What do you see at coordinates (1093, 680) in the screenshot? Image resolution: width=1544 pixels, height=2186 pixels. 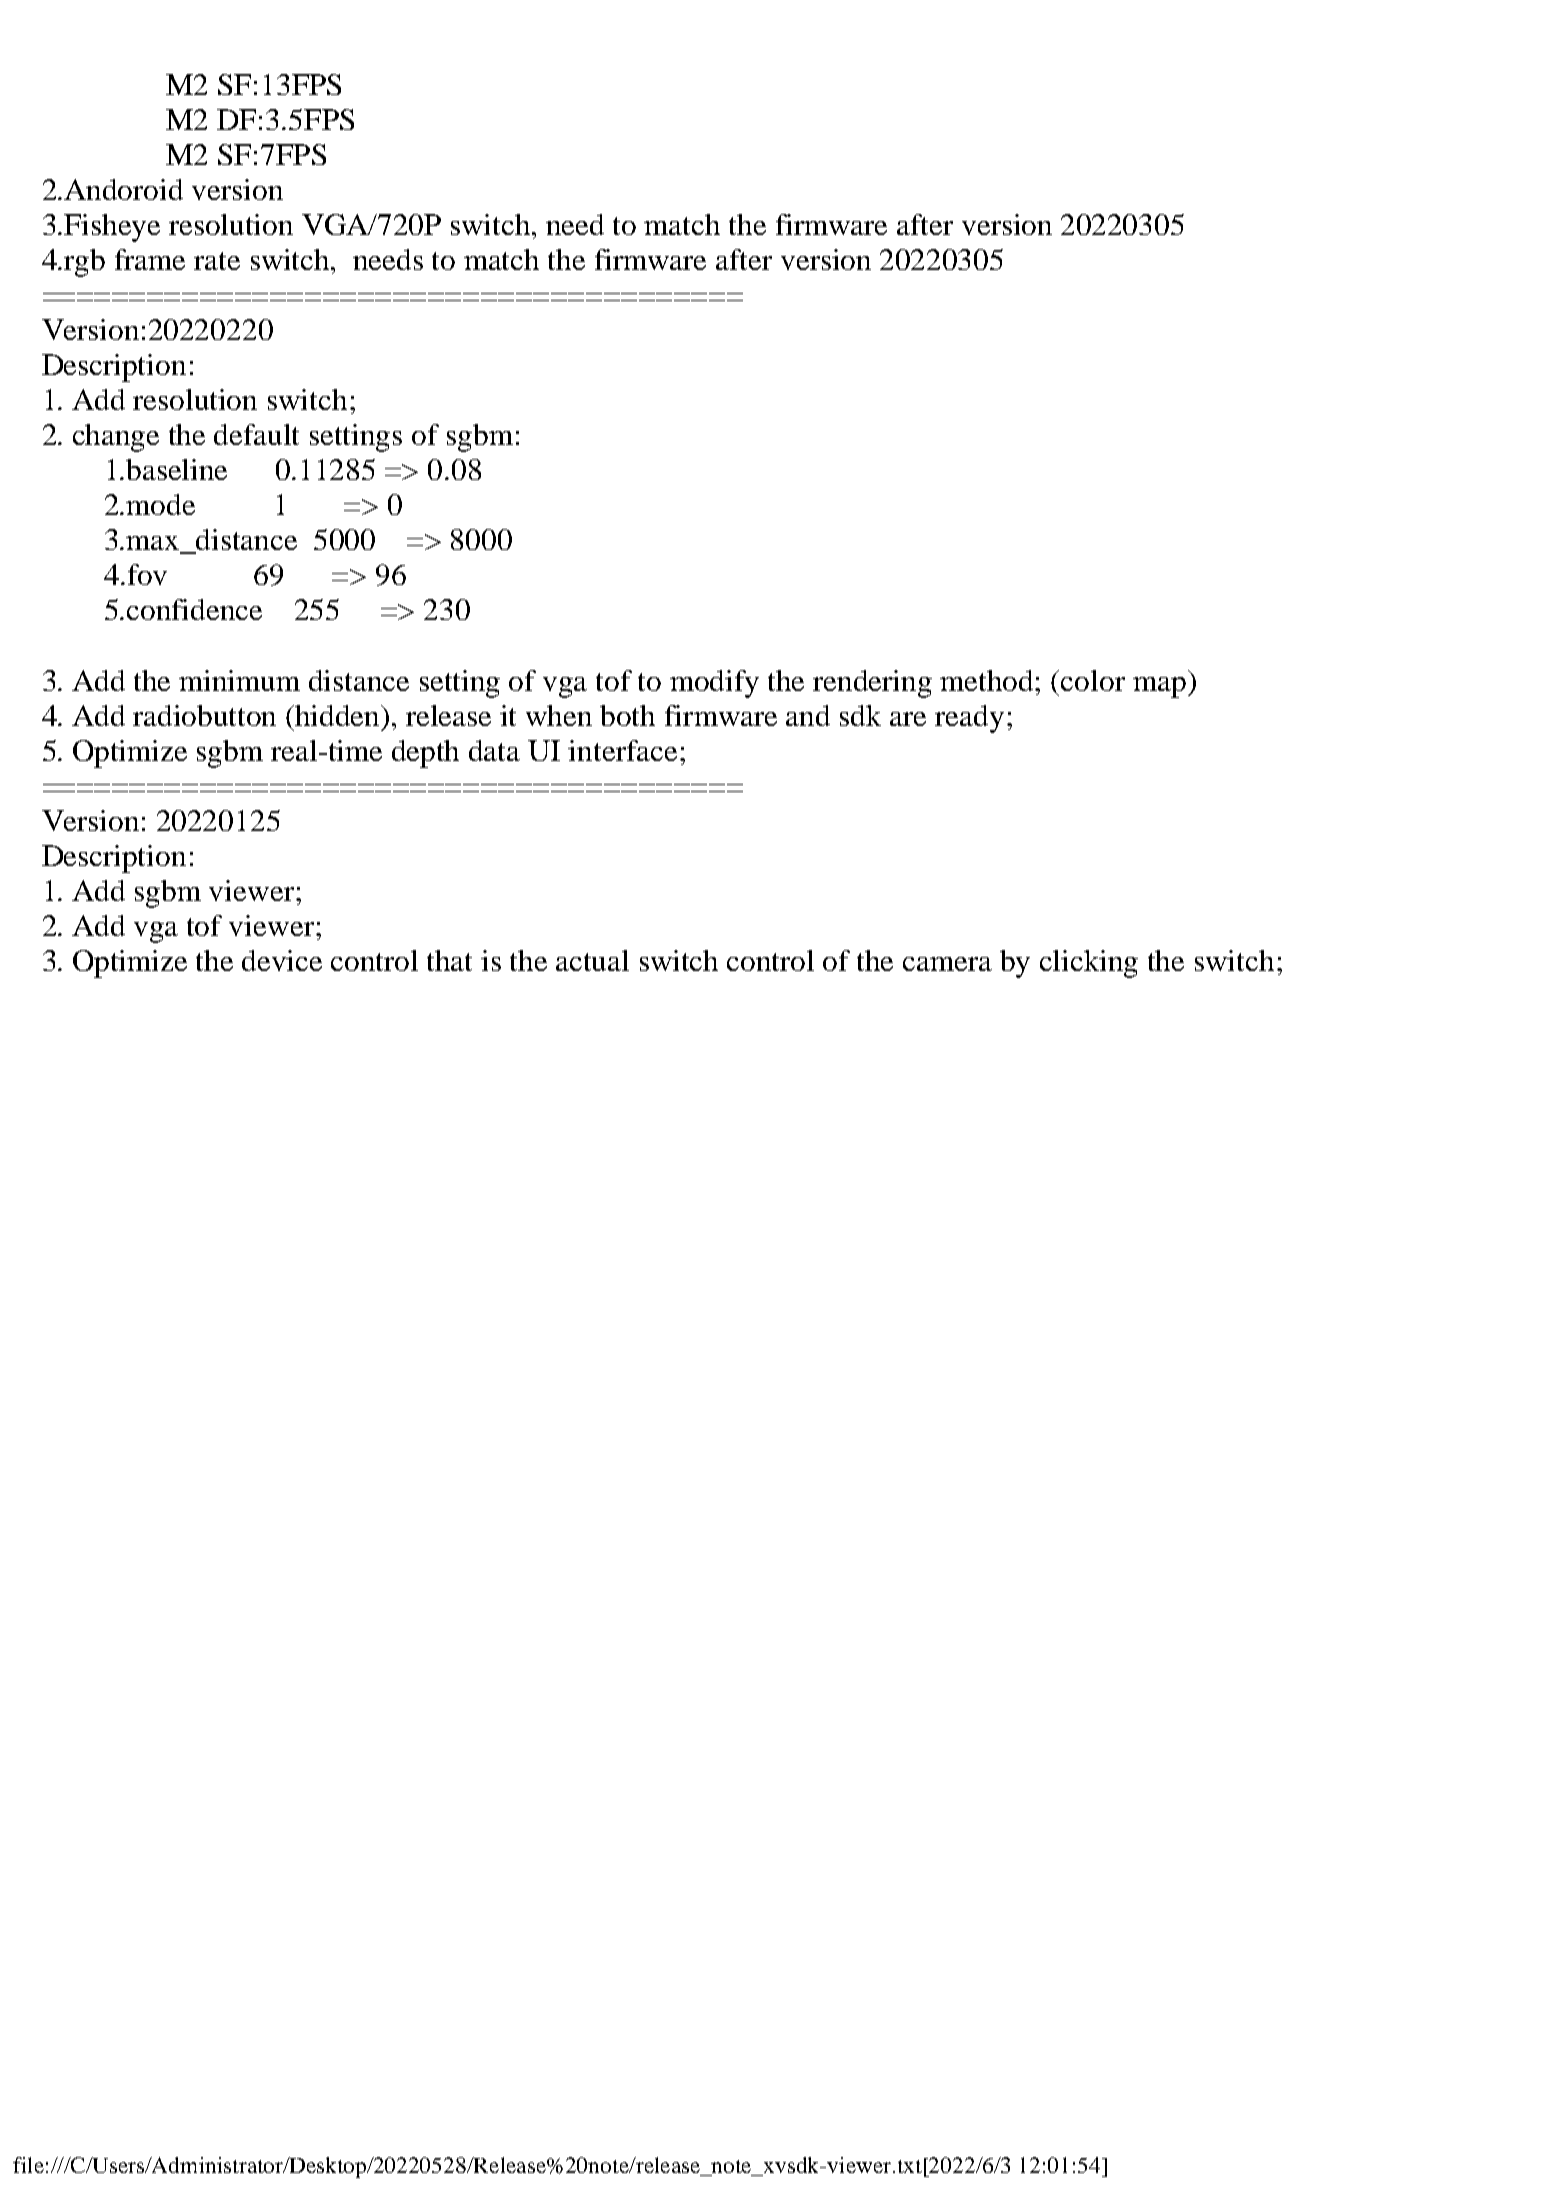 I see `color` at bounding box center [1093, 680].
